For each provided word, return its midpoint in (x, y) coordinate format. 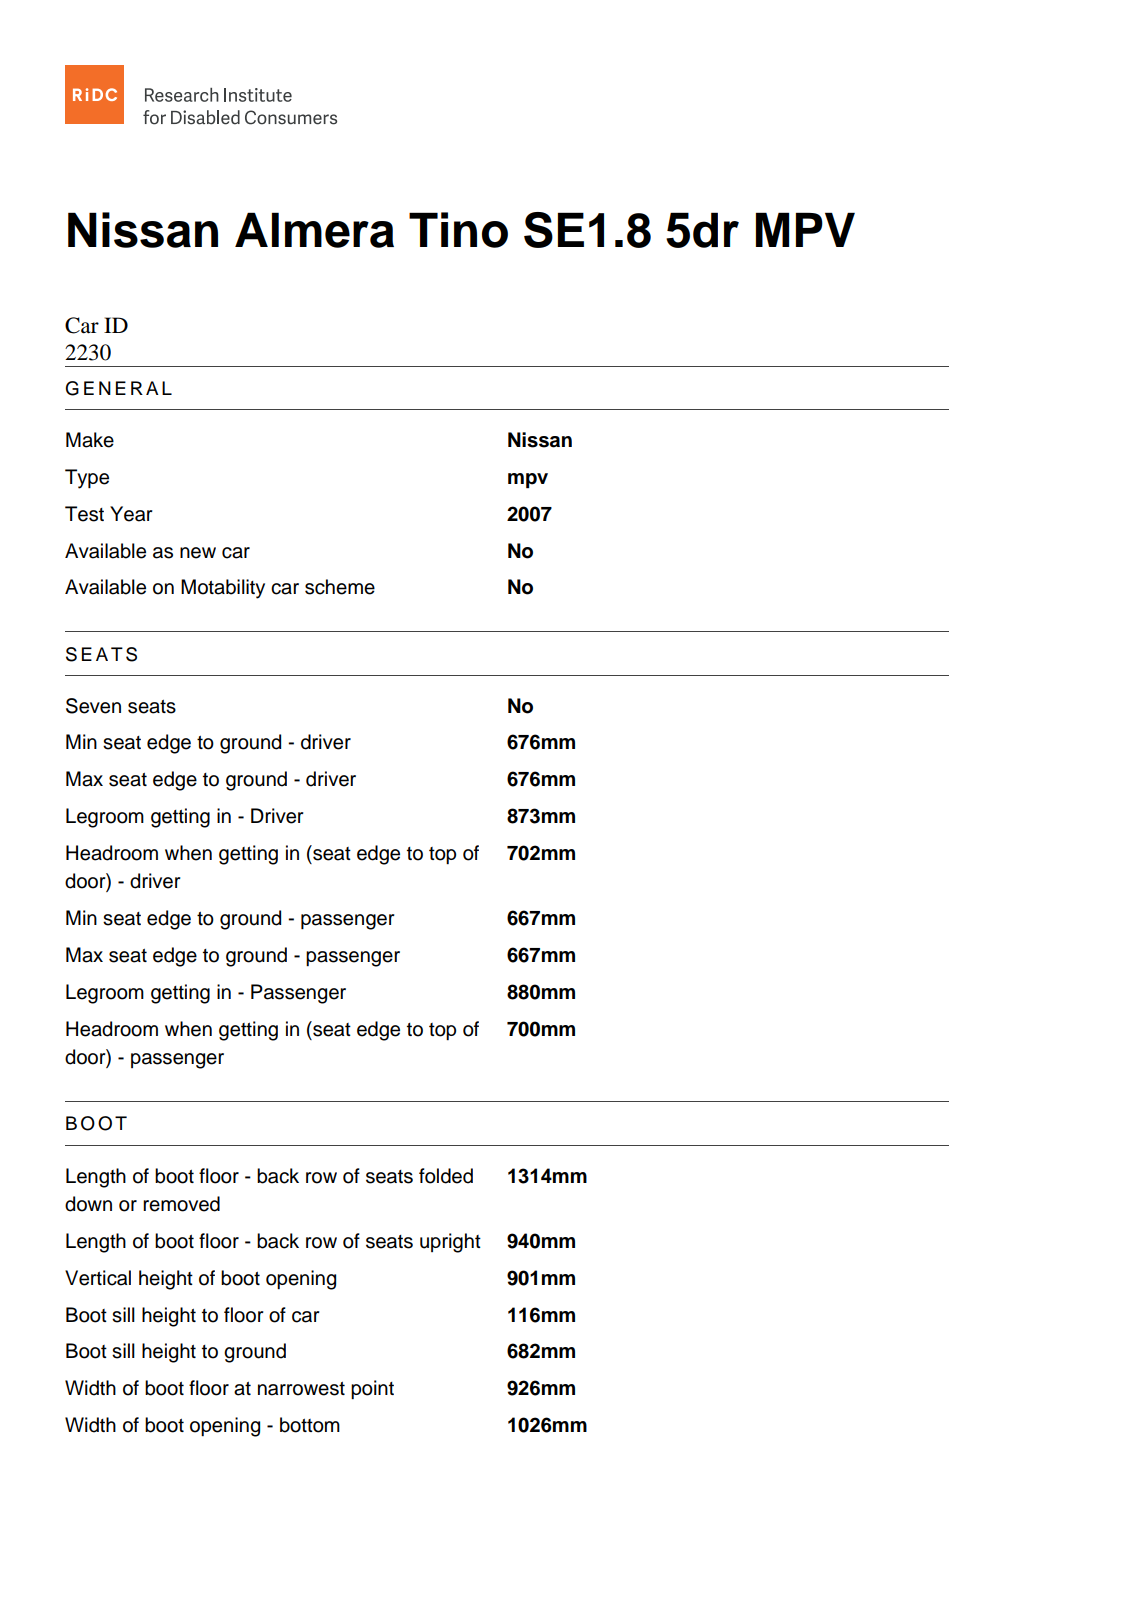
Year (131, 514)
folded (446, 1176)
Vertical (98, 1278)
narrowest (301, 1389)
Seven (93, 706)
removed (181, 1204)
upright (450, 1243)
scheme (340, 587)
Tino (458, 230)
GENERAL (119, 388)
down (88, 1204)
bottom (310, 1425)
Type (87, 479)
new (198, 553)
